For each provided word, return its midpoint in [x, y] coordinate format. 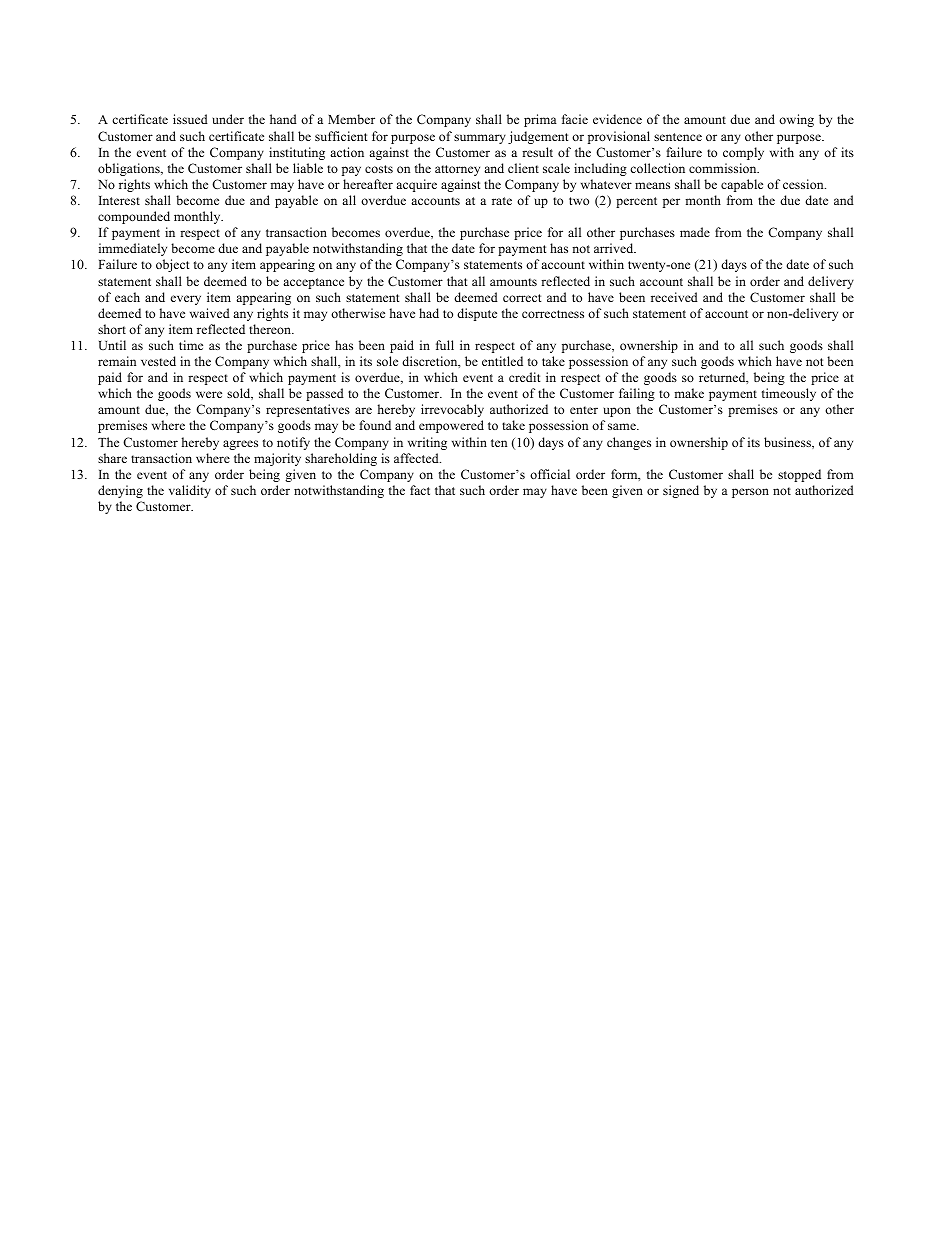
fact [420, 490]
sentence [678, 137]
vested [158, 361]
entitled [502, 361]
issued [190, 119]
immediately [133, 249]
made [695, 232]
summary [480, 139]
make [689, 393]
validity [190, 491]
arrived [615, 248]
